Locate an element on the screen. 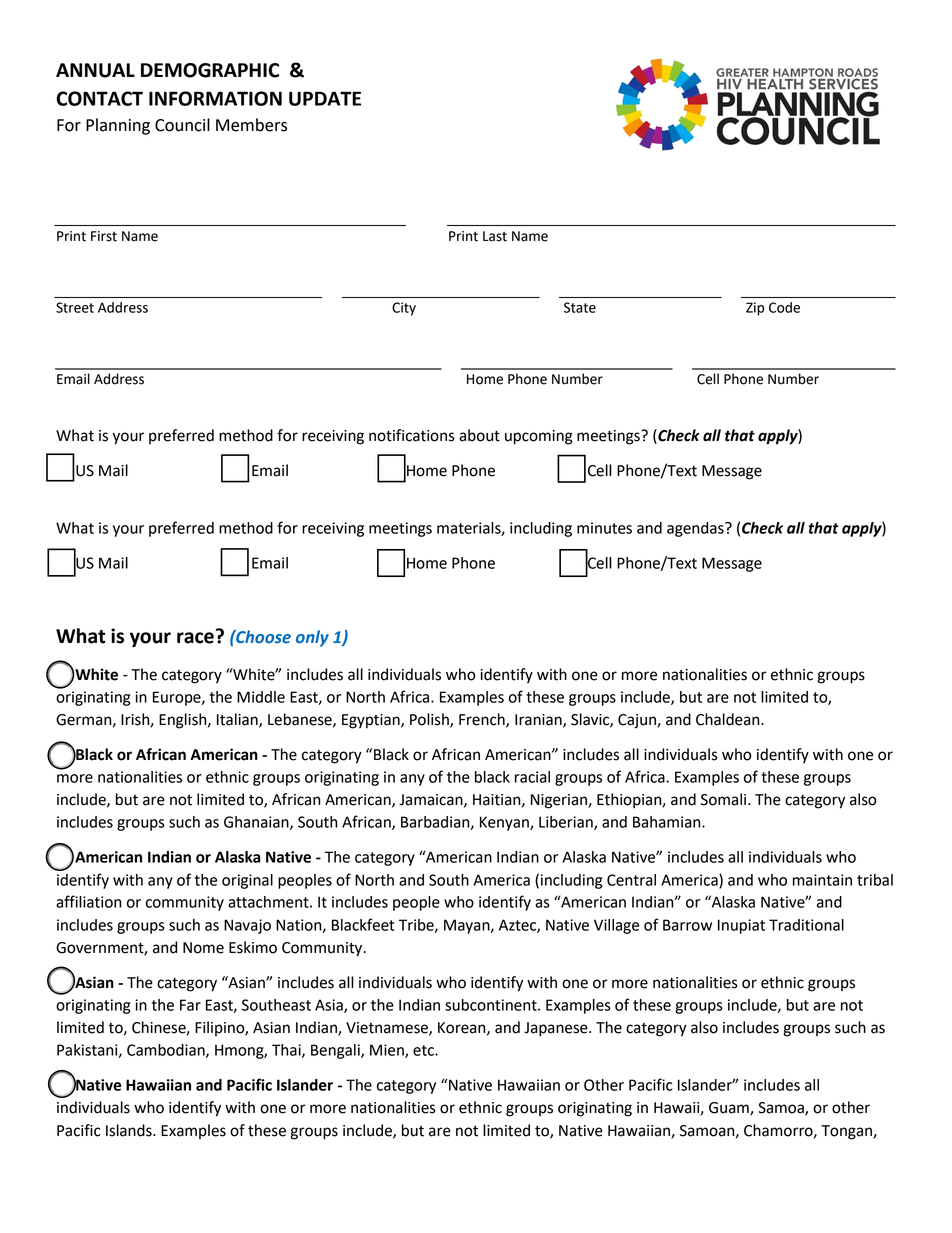  Code is located at coordinates (784, 307).
